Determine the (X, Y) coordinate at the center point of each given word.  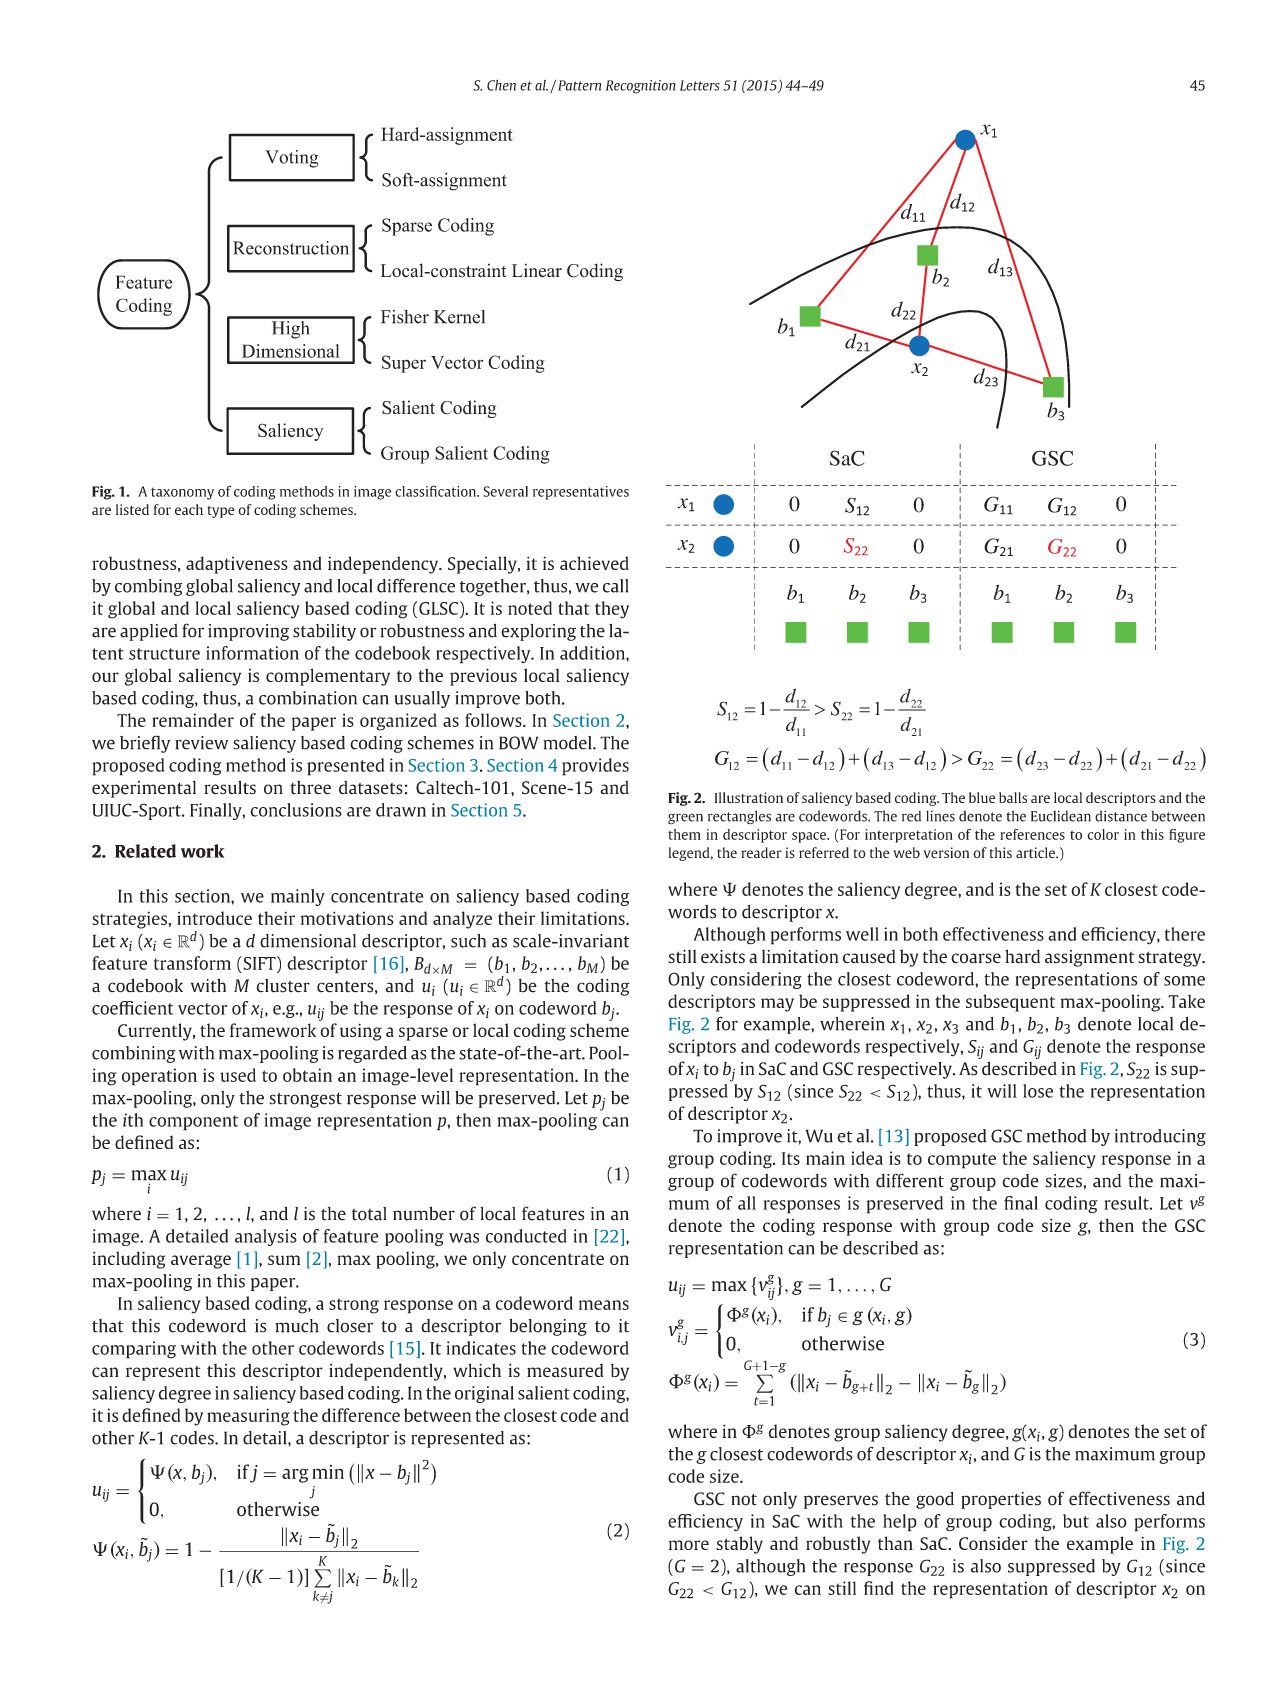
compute (962, 1161)
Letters (700, 85)
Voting (291, 159)
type (221, 512)
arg (295, 1475)
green (685, 818)
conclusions (296, 810)
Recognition (641, 87)
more (689, 1545)
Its (791, 1158)
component (193, 1123)
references (1032, 834)
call (615, 586)
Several (505, 491)
